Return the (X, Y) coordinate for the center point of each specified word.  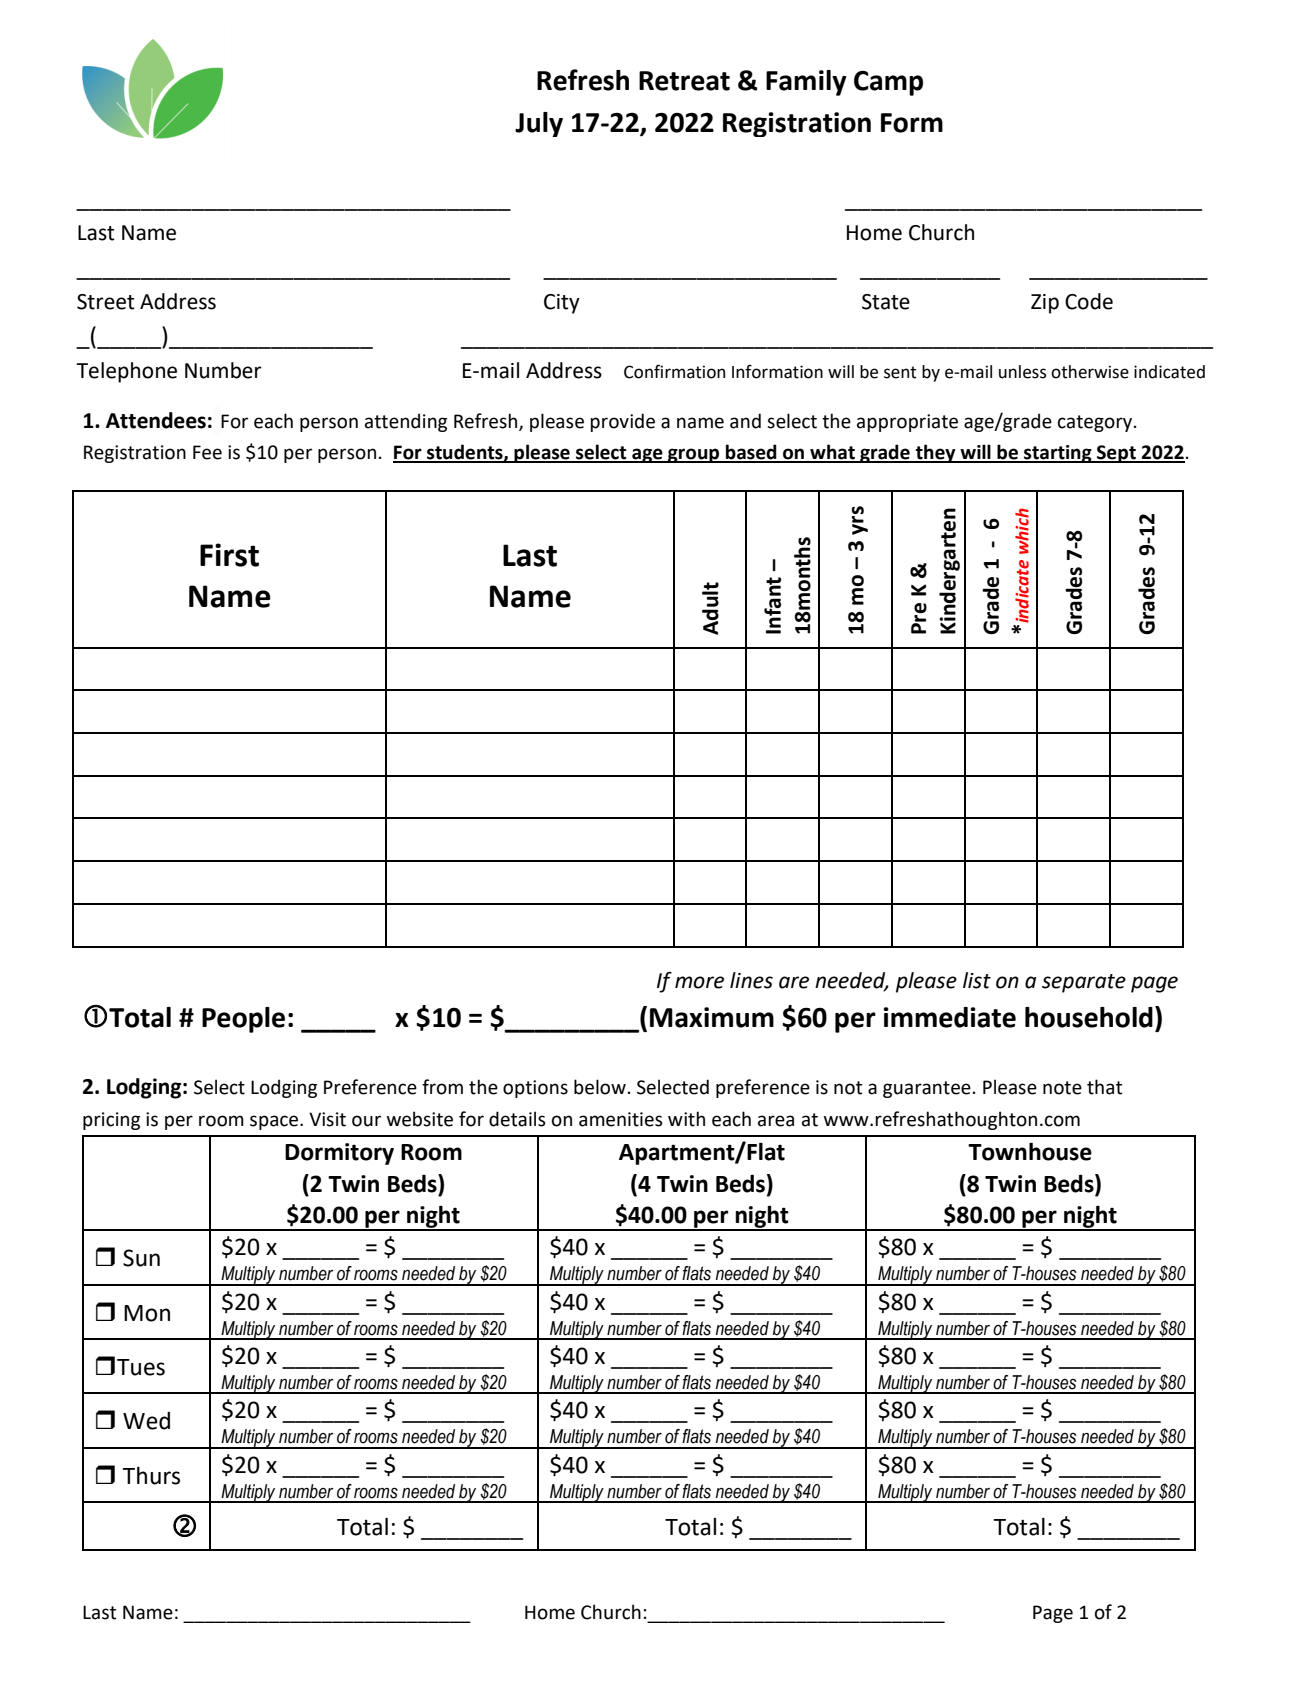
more (699, 982)
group (694, 455)
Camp (888, 83)
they (936, 453)
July (539, 124)
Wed (146, 1421)
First (229, 555)
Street (106, 302)
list (977, 980)
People (243, 1020)
